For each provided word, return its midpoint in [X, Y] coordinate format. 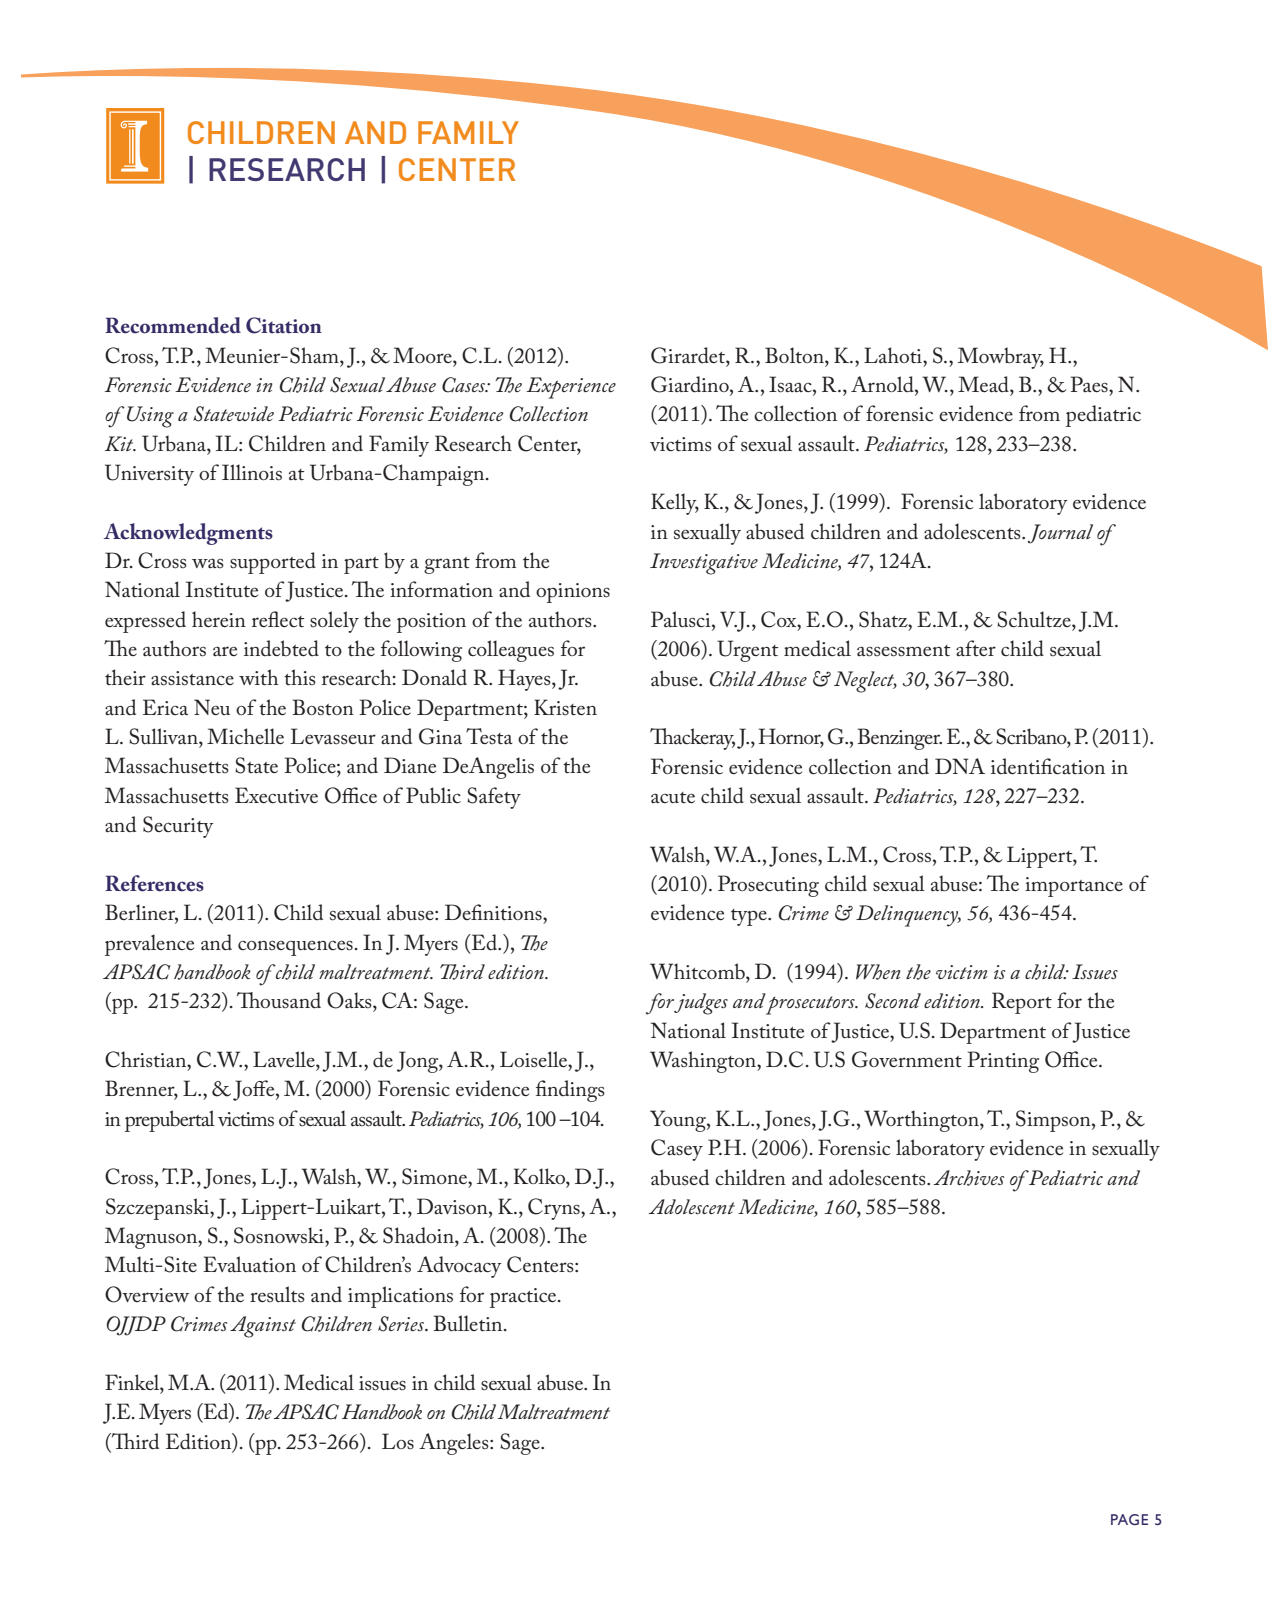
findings [570, 1091]
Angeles [455, 1444]
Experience [571, 388]
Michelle [245, 736]
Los [398, 1441]
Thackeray [692, 739]
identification [1048, 766]
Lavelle [285, 1059]
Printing [1003, 1062]
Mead [984, 384]
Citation [284, 325]
